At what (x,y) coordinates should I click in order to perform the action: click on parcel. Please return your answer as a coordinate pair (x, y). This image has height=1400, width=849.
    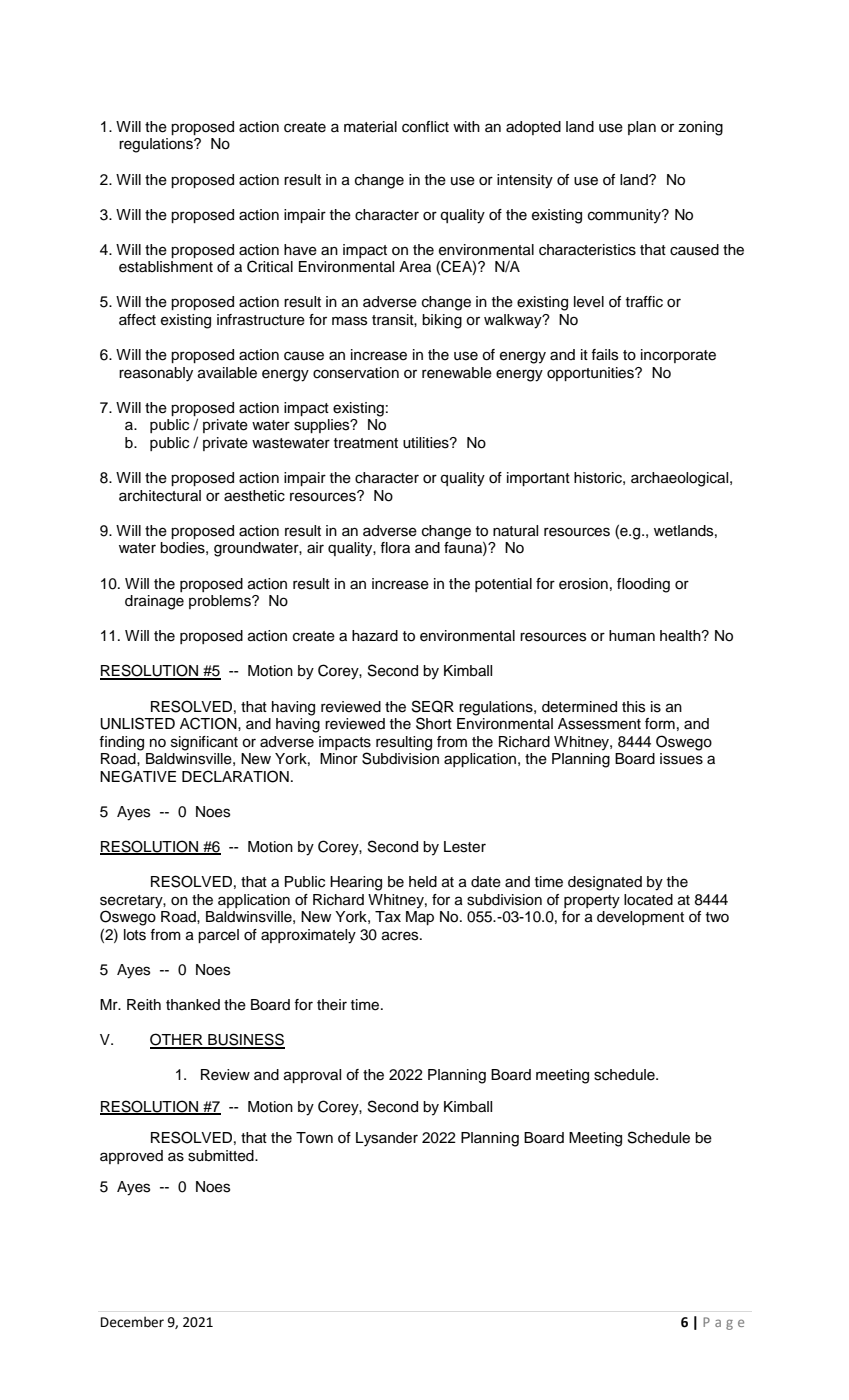
    Looking at the image, I should click on (218, 936).
